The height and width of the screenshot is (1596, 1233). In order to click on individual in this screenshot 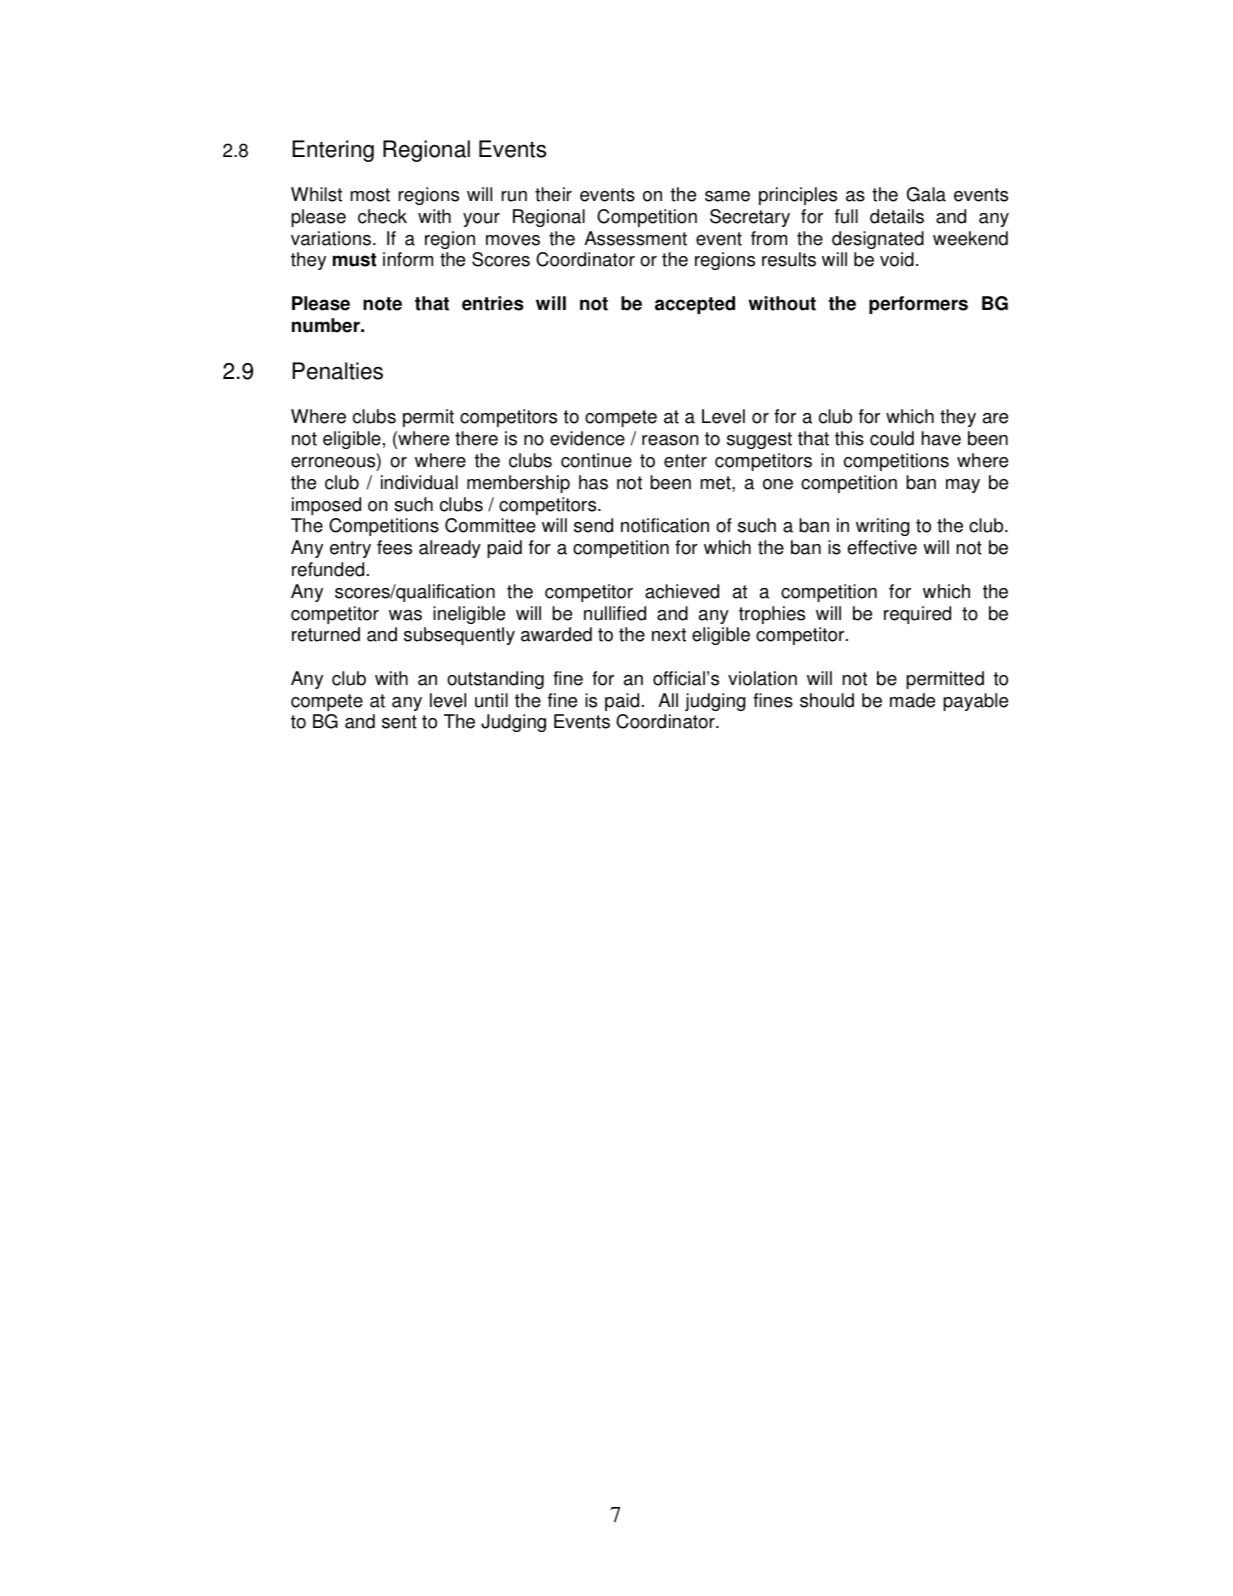, I will do `click(419, 482)`.
